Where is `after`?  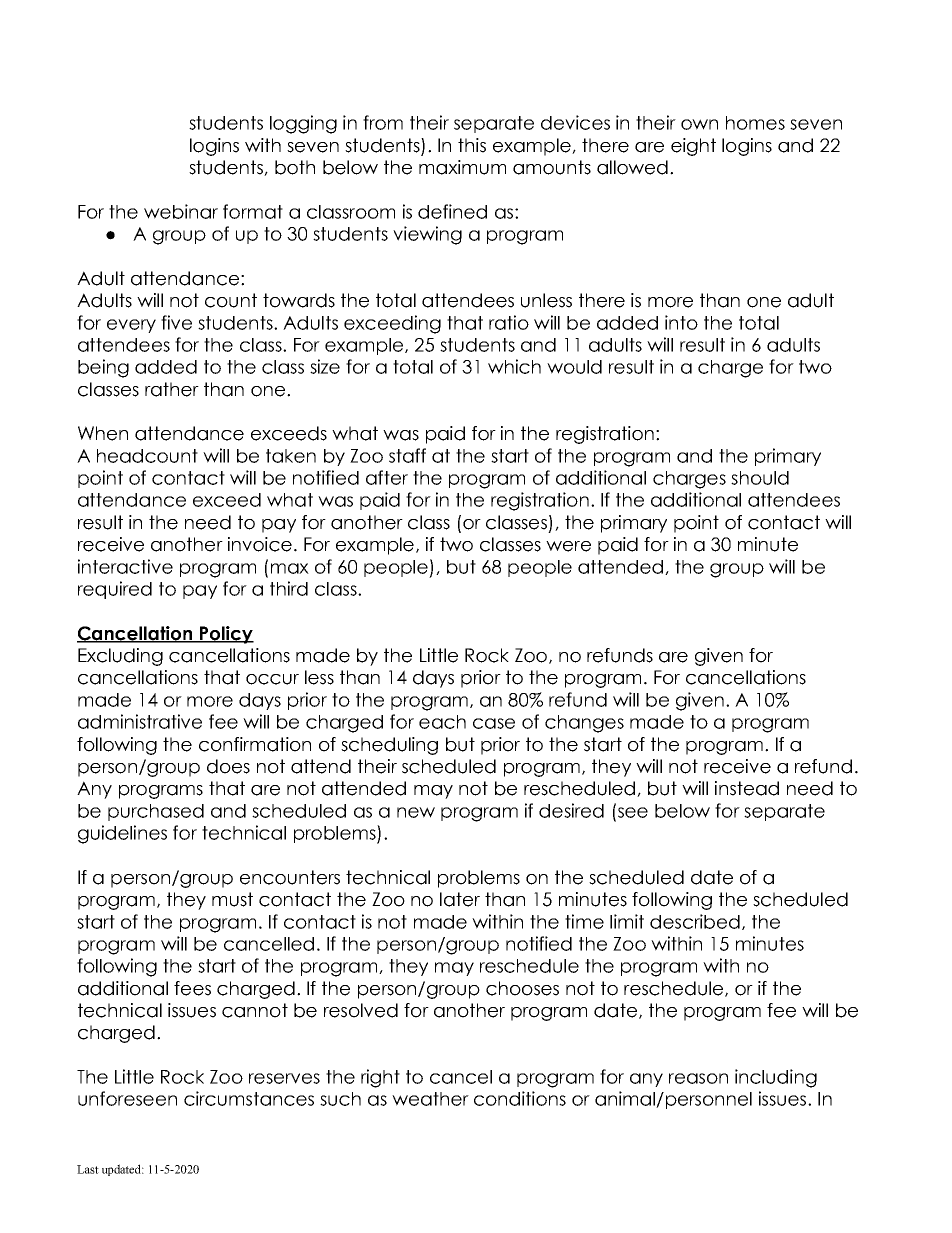 after is located at coordinates (387, 477).
